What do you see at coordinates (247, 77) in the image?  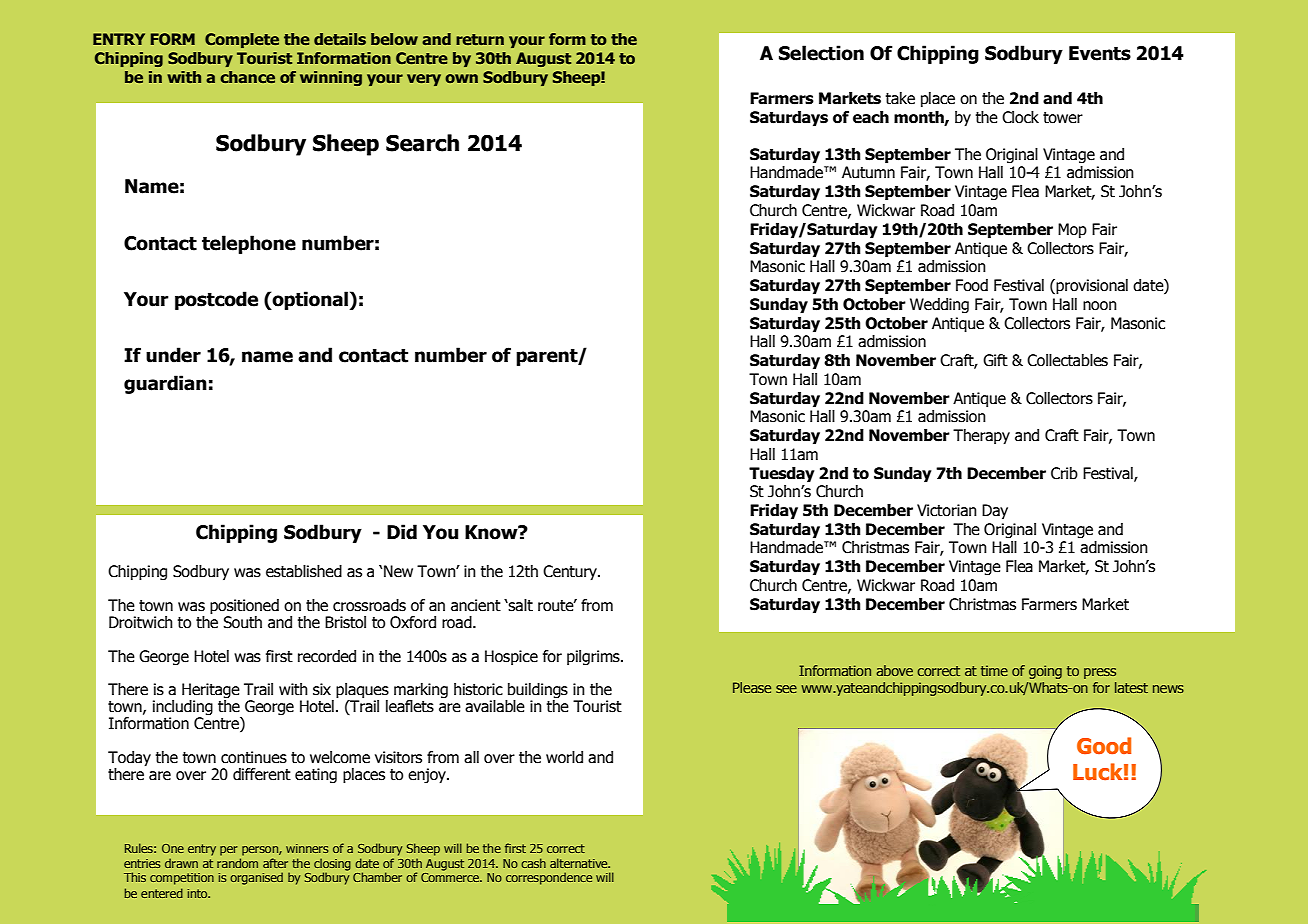 I see `chance` at bounding box center [247, 77].
